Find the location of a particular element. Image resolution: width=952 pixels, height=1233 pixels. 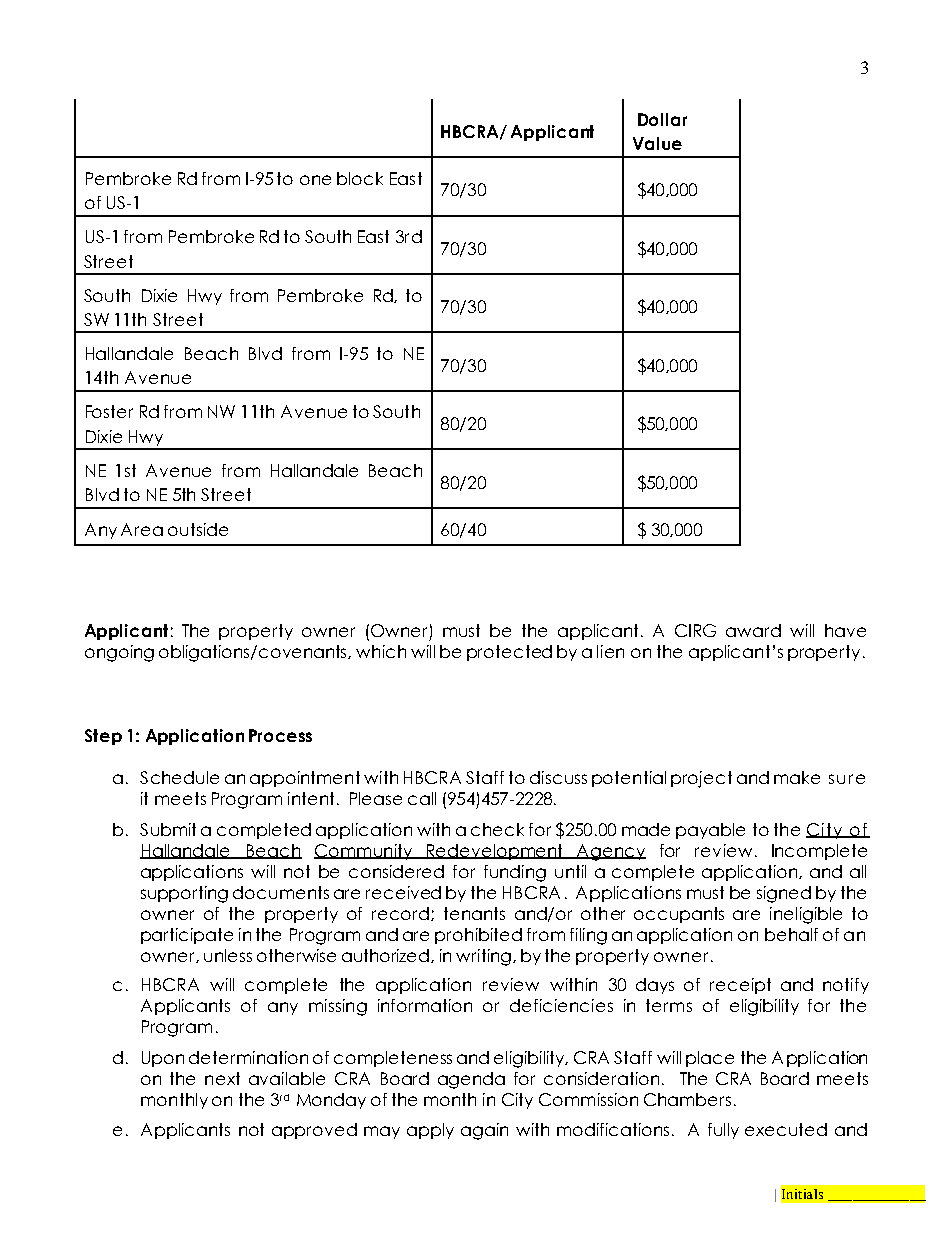

block is located at coordinates (360, 178).
